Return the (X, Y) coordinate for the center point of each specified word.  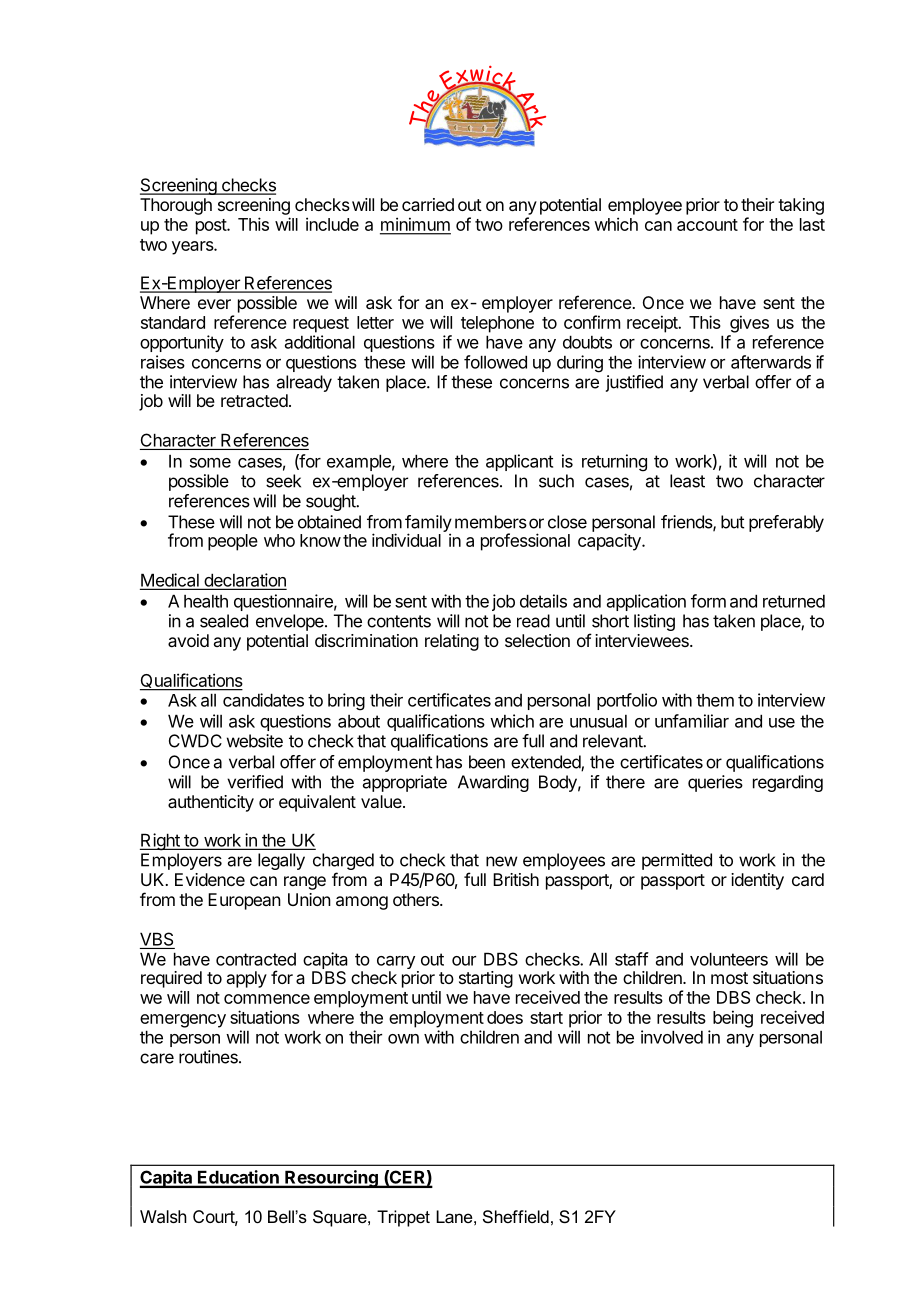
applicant (519, 462)
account (707, 225)
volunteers (729, 959)
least (687, 481)
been (487, 762)
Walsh (163, 1216)
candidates (263, 700)
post (212, 227)
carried (428, 204)
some (210, 463)
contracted (256, 959)
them (715, 700)
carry (396, 964)
